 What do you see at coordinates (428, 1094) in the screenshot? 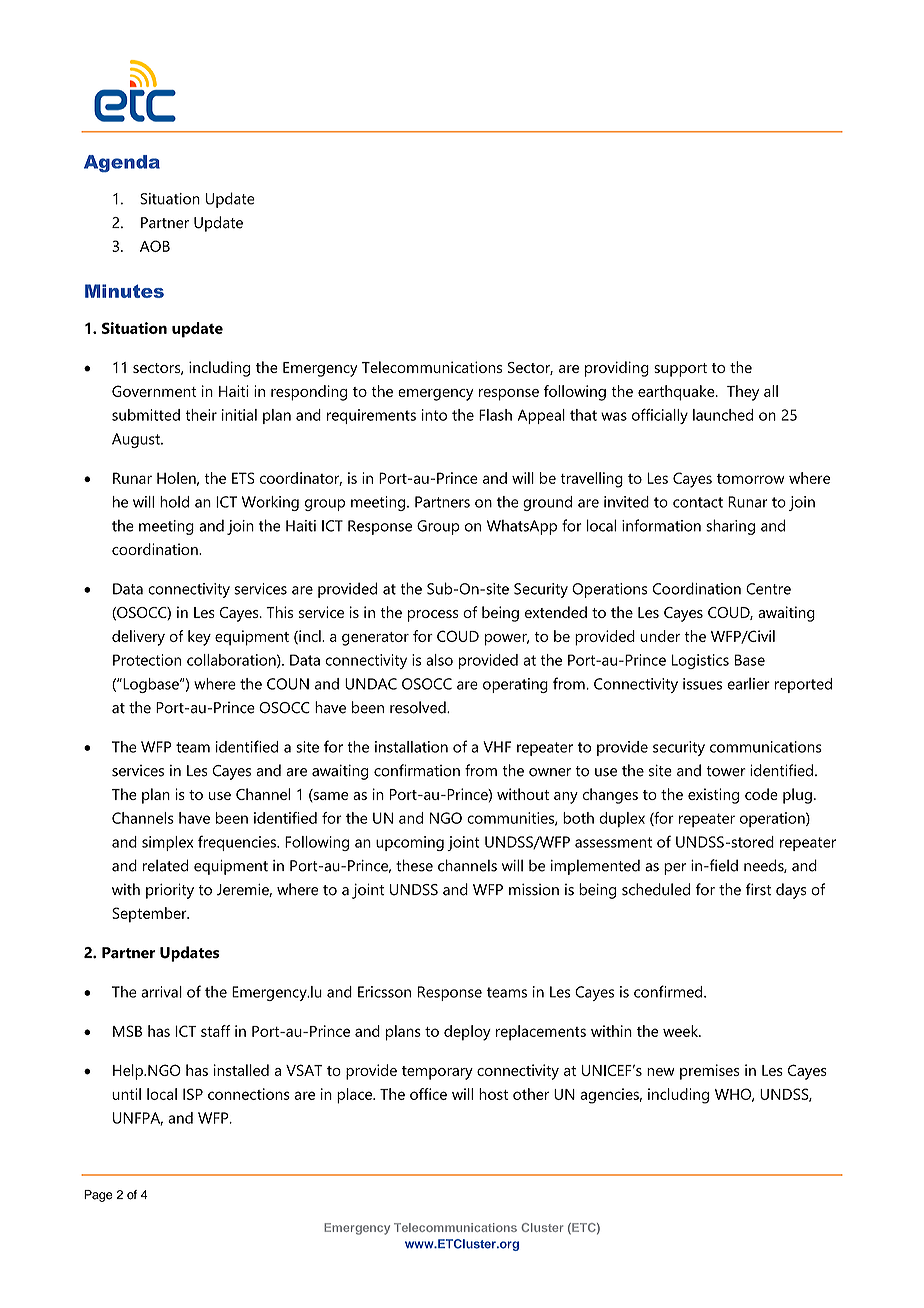
I see `office` at bounding box center [428, 1094].
